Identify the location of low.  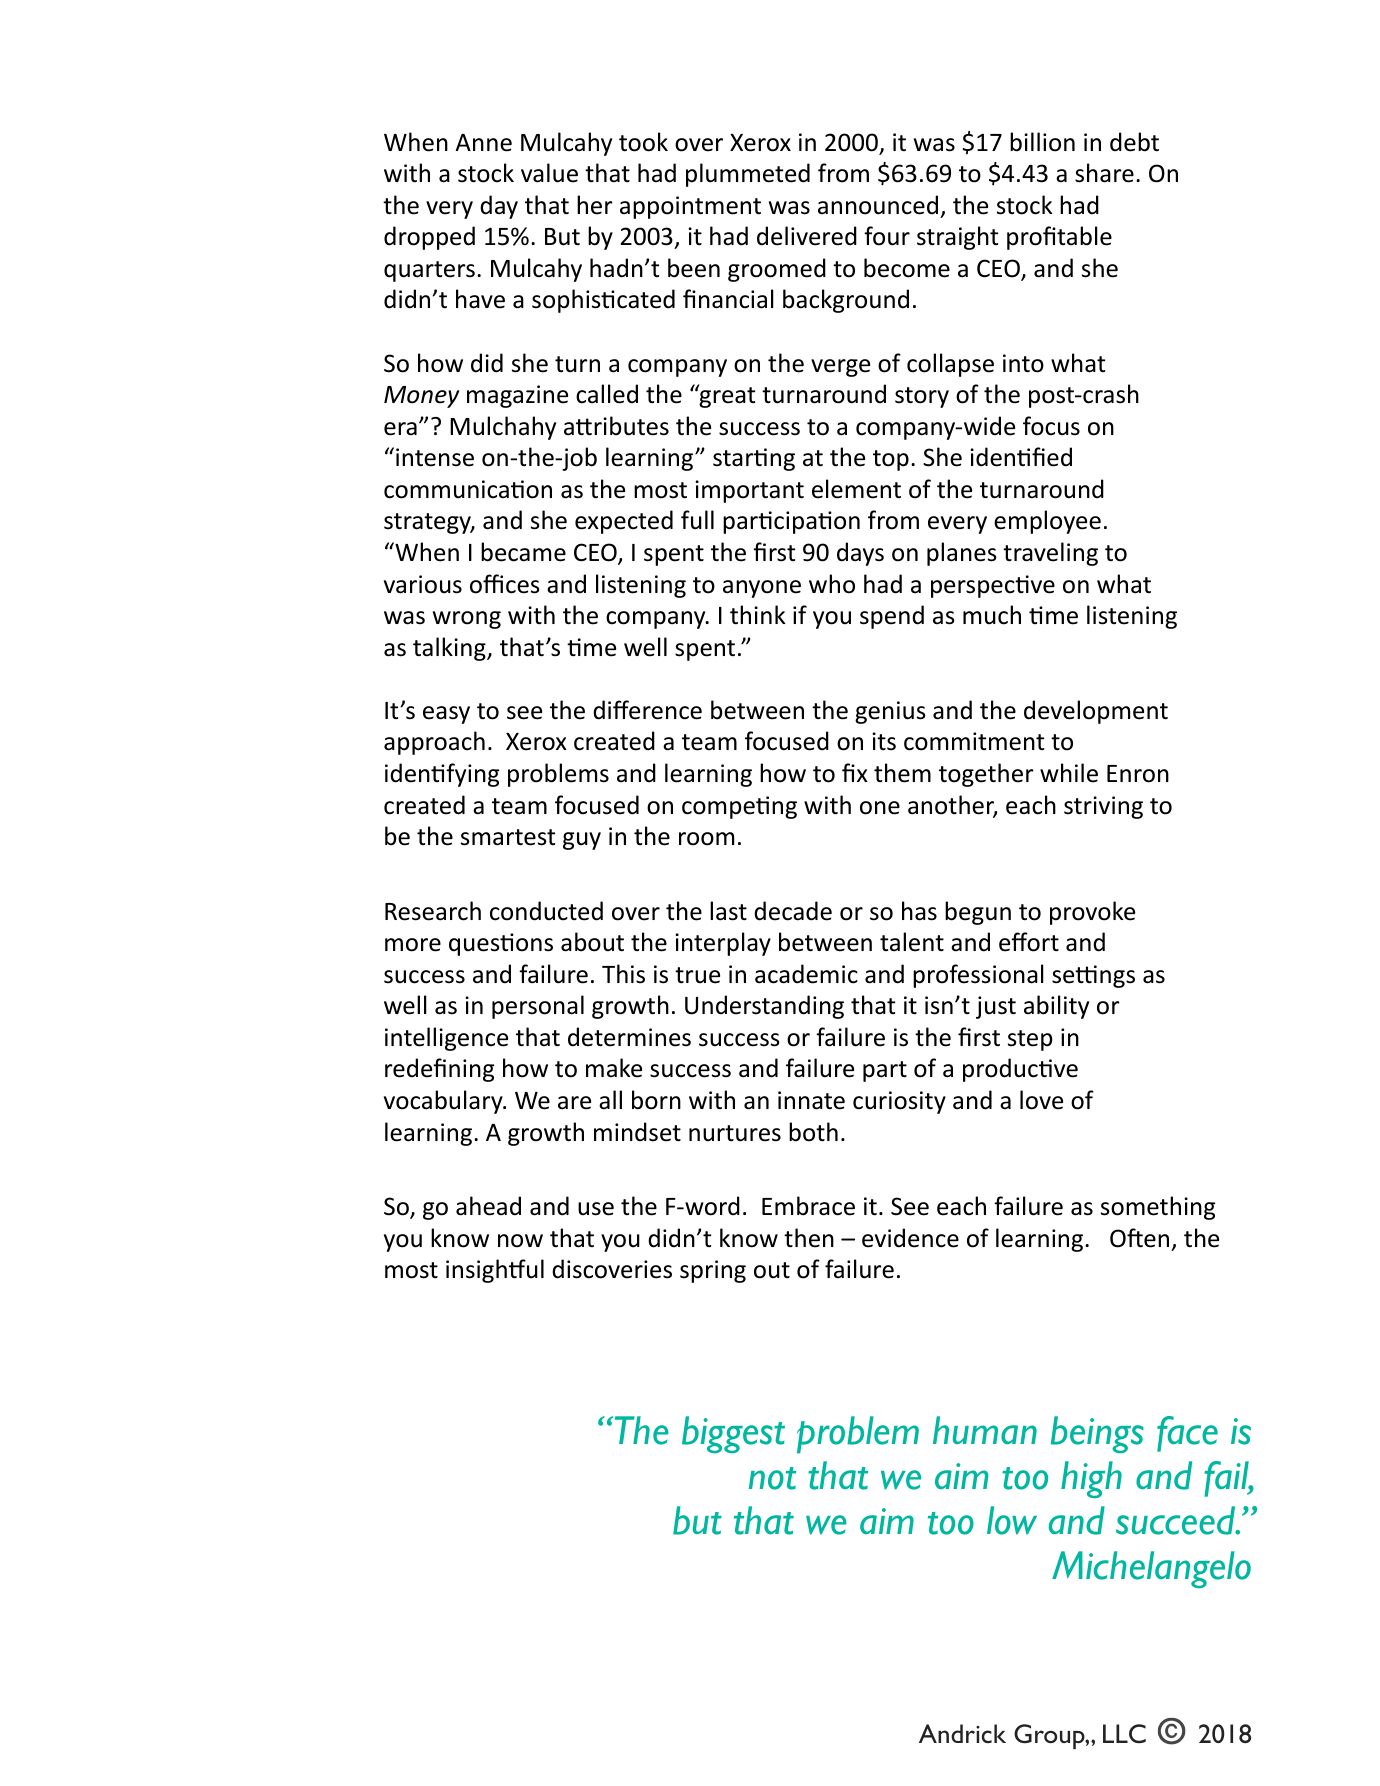
(1012, 1520).
